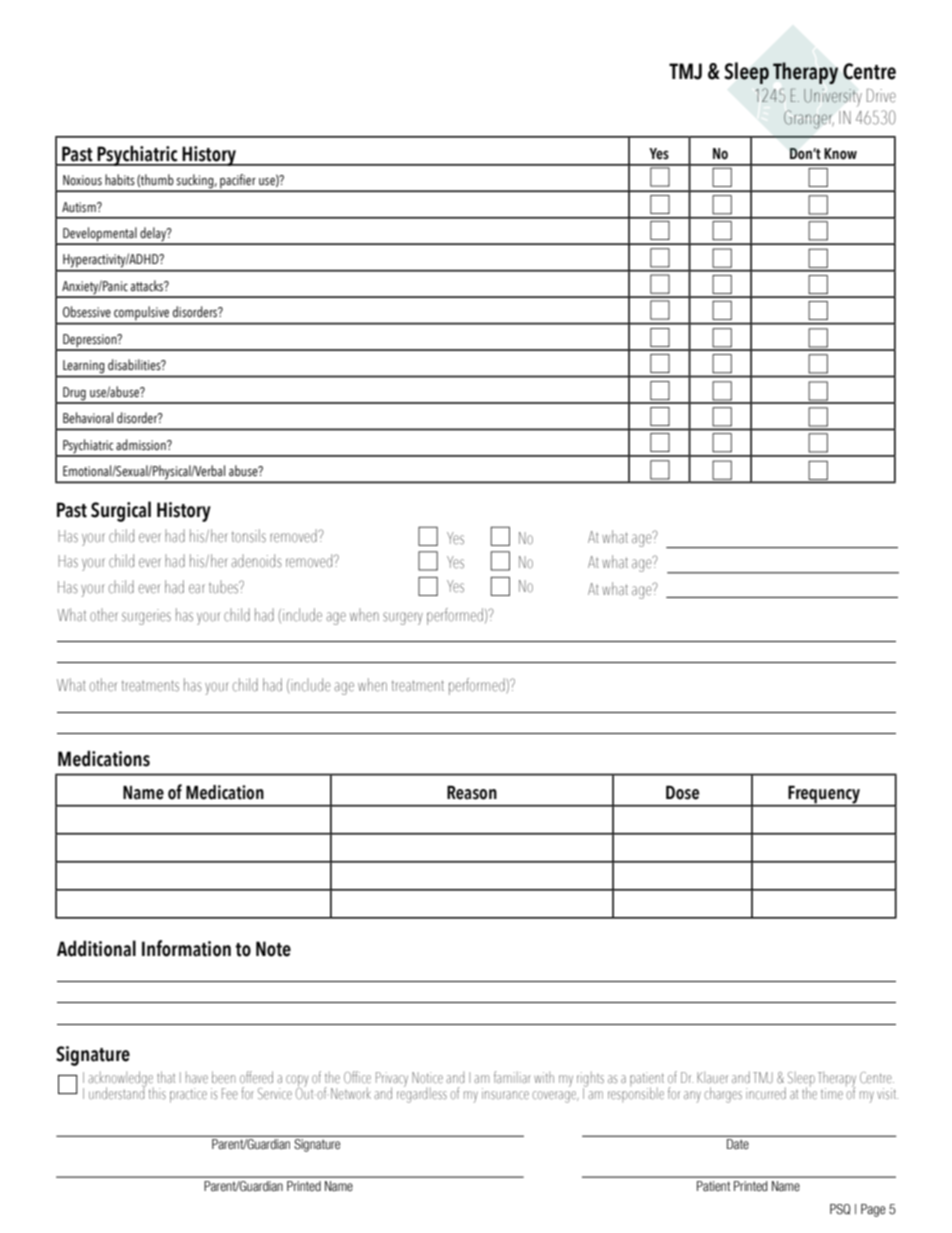 The image size is (952, 1233). What do you see at coordinates (809, 119) in the page?
I see `Granger` at bounding box center [809, 119].
